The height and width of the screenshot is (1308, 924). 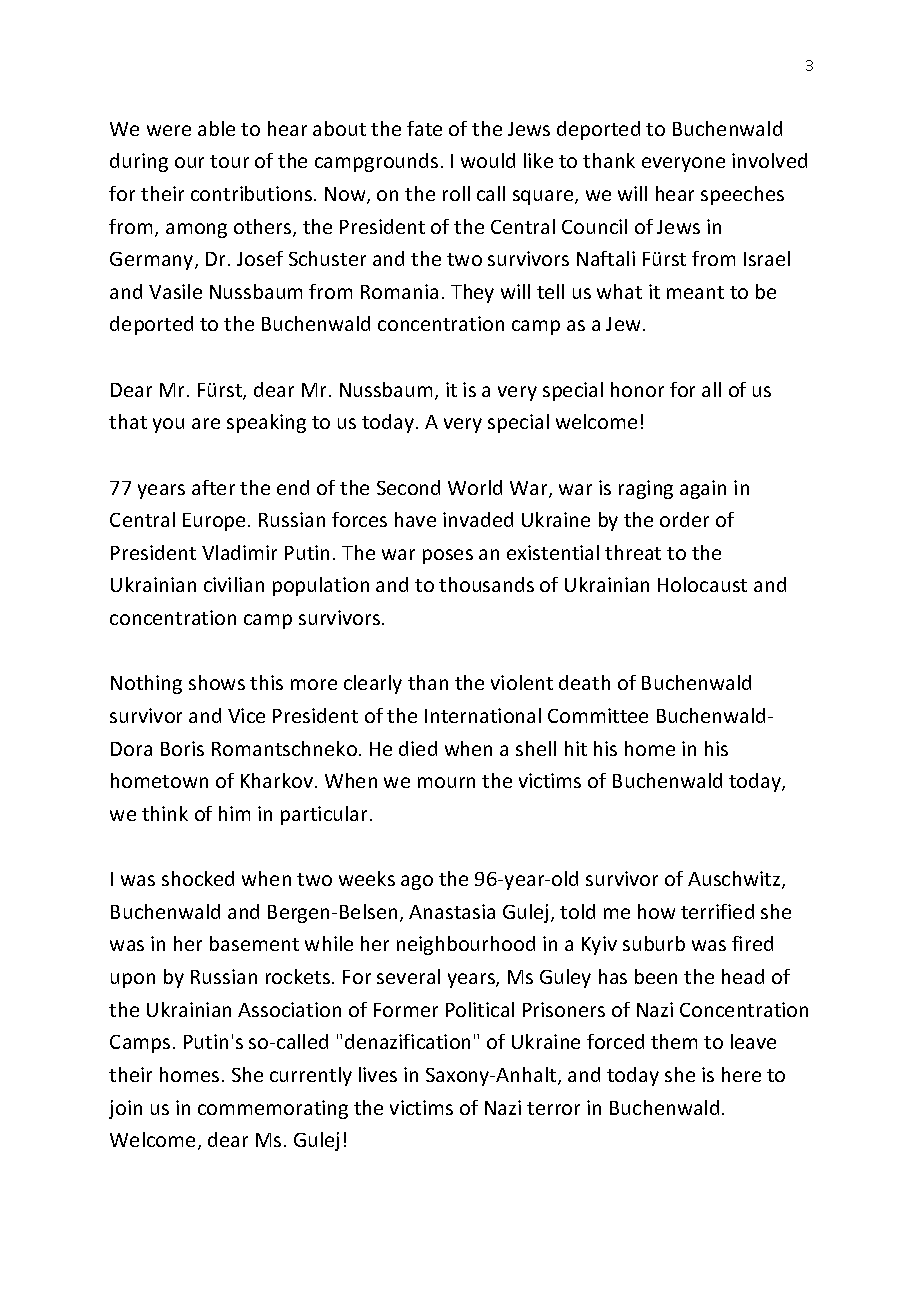 I want to click on mourn, so click(x=446, y=782).
